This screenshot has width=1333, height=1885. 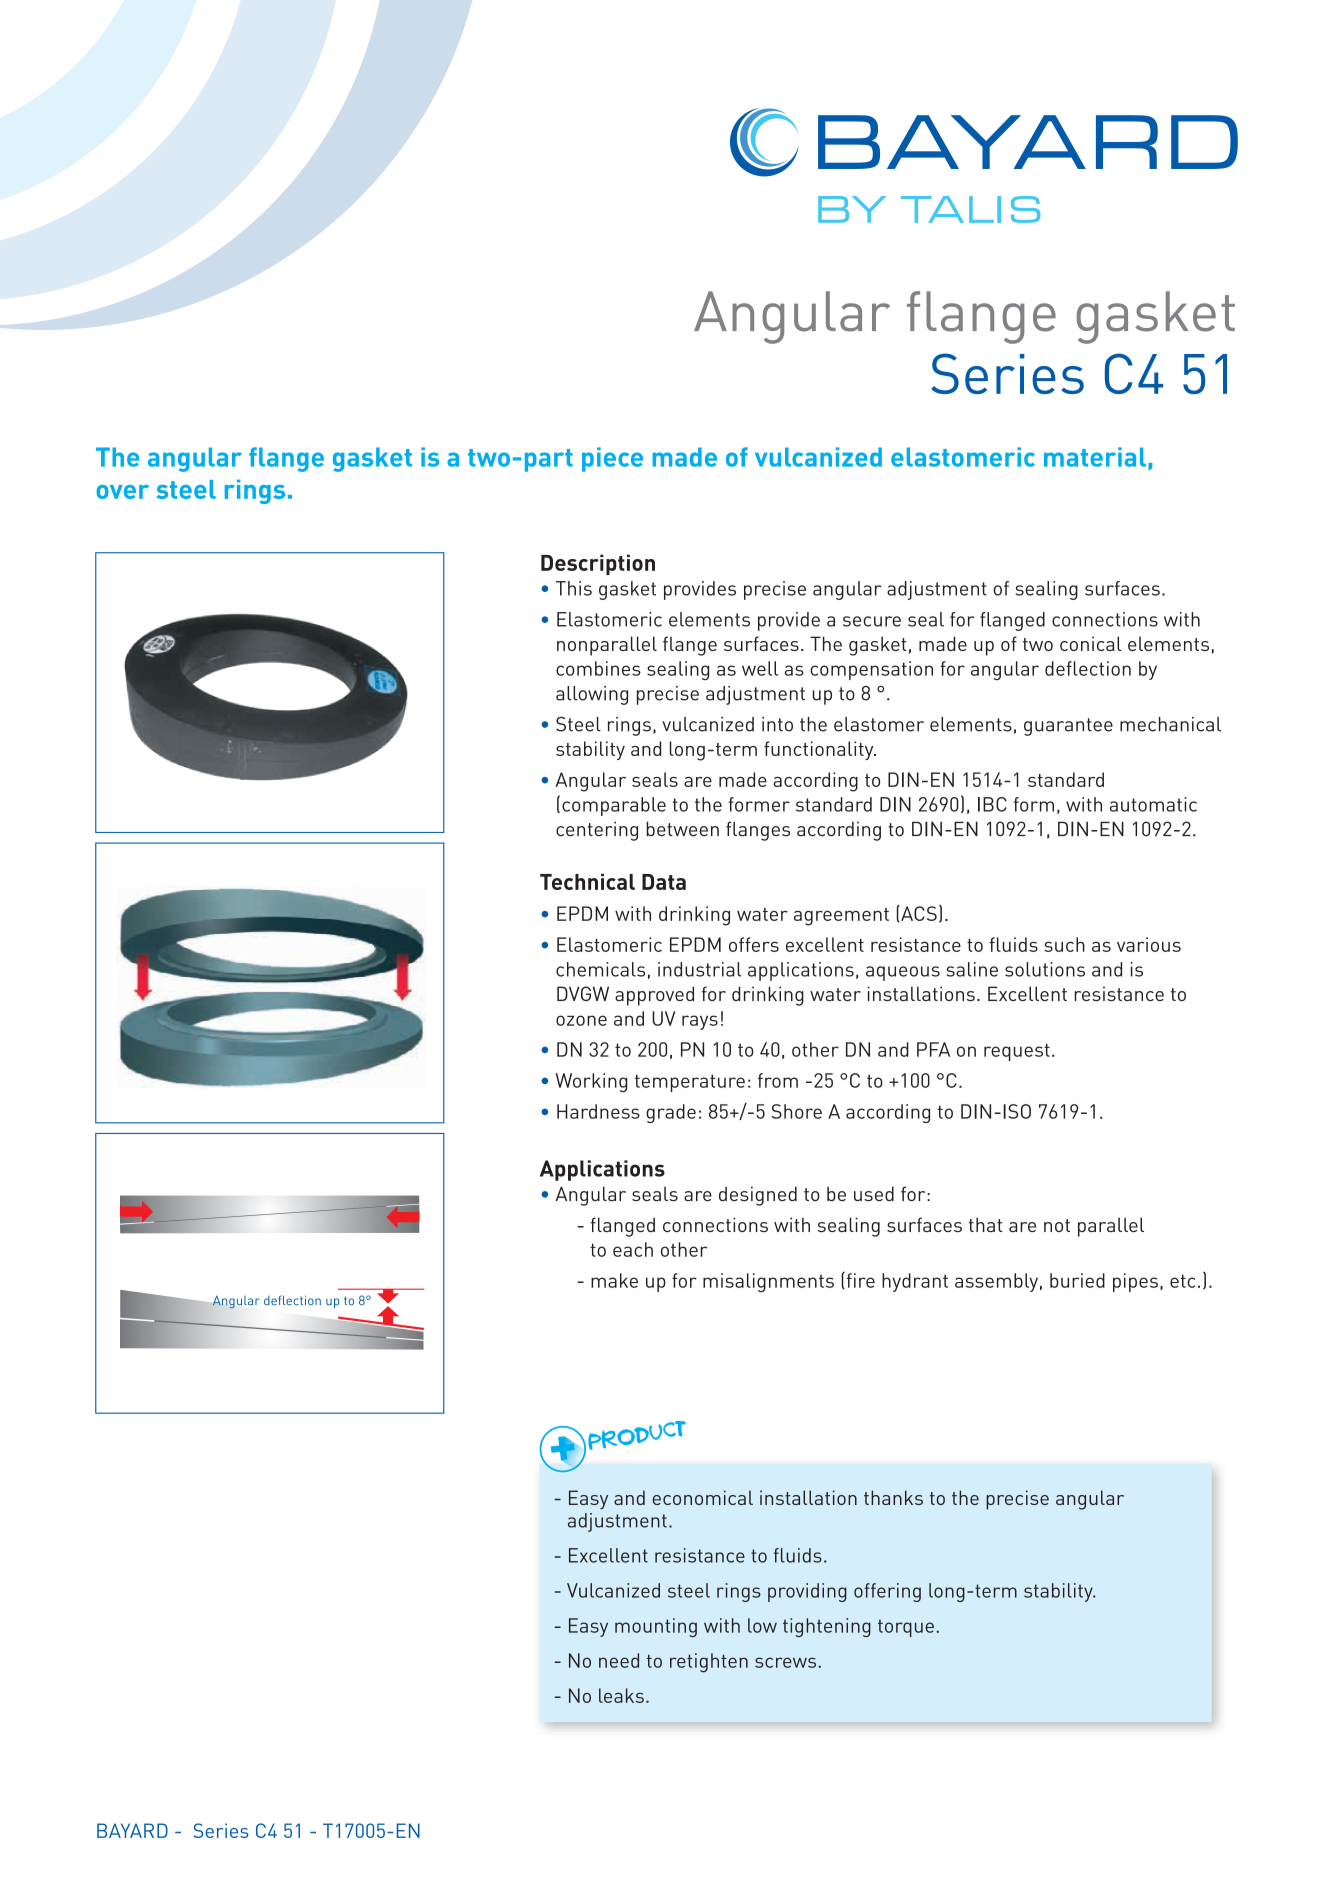 I want to click on Hardness, so click(x=598, y=1111).
